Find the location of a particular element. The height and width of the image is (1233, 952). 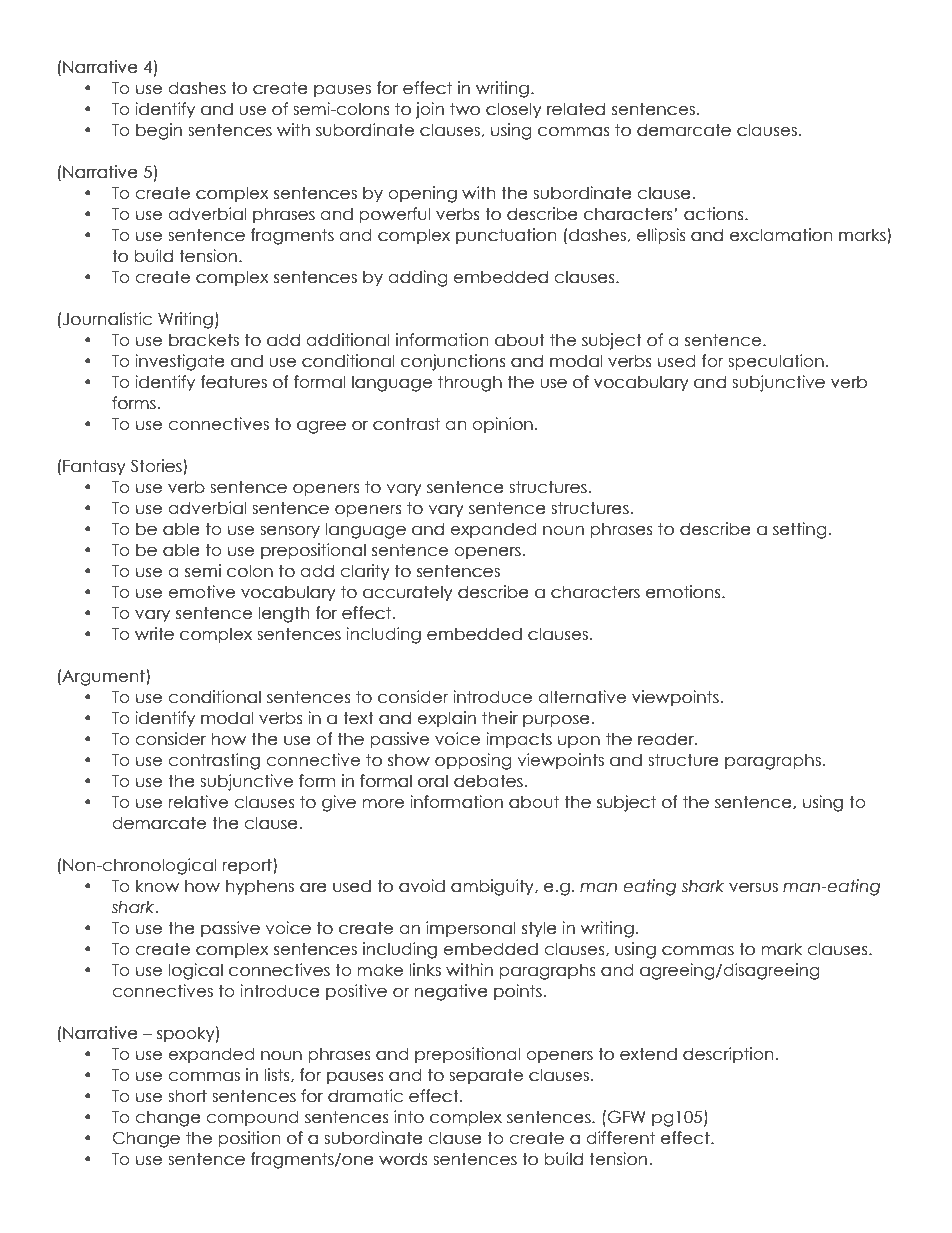

actions is located at coordinates (715, 214).
